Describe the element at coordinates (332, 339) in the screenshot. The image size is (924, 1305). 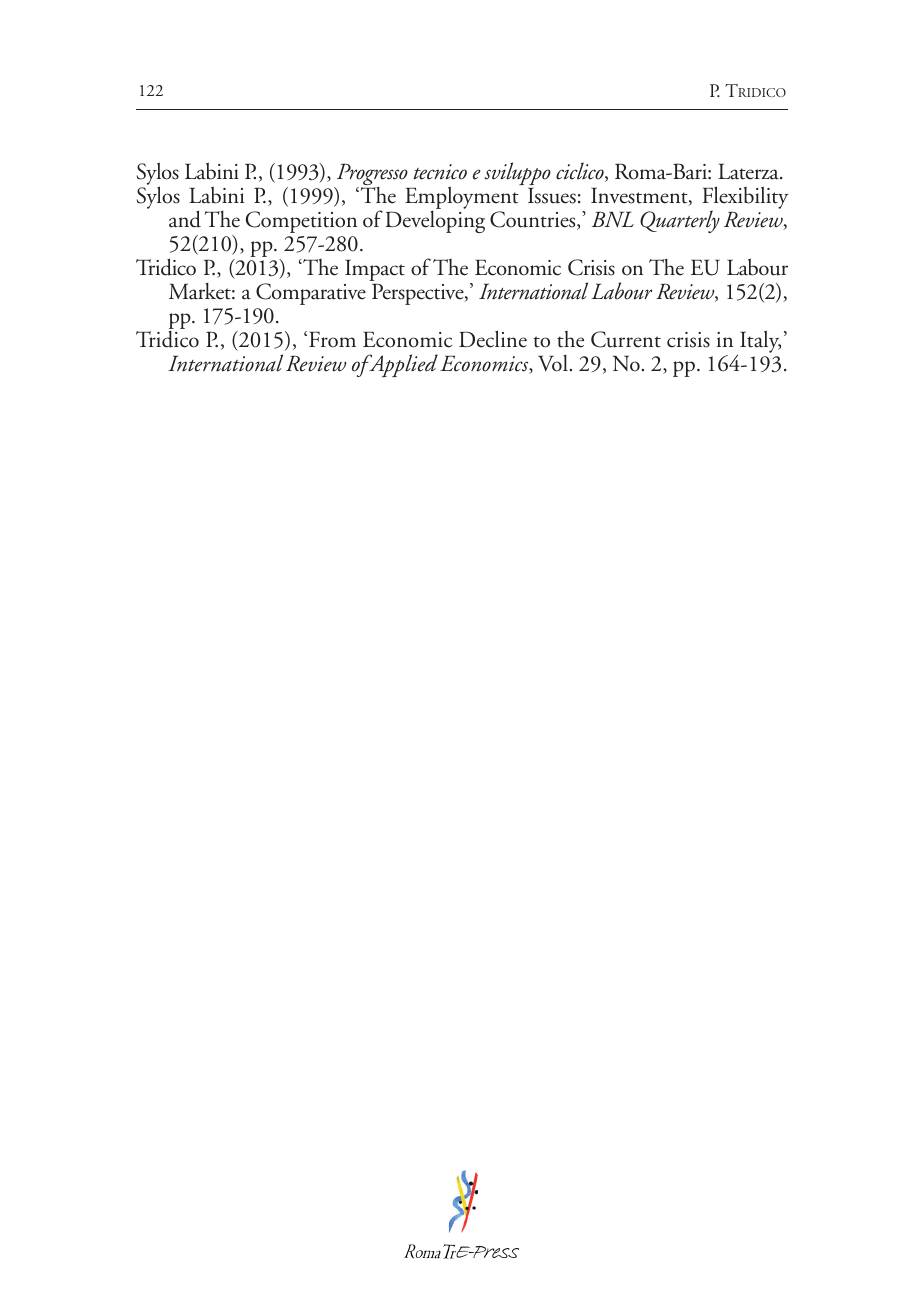
I see `From` at that location.
